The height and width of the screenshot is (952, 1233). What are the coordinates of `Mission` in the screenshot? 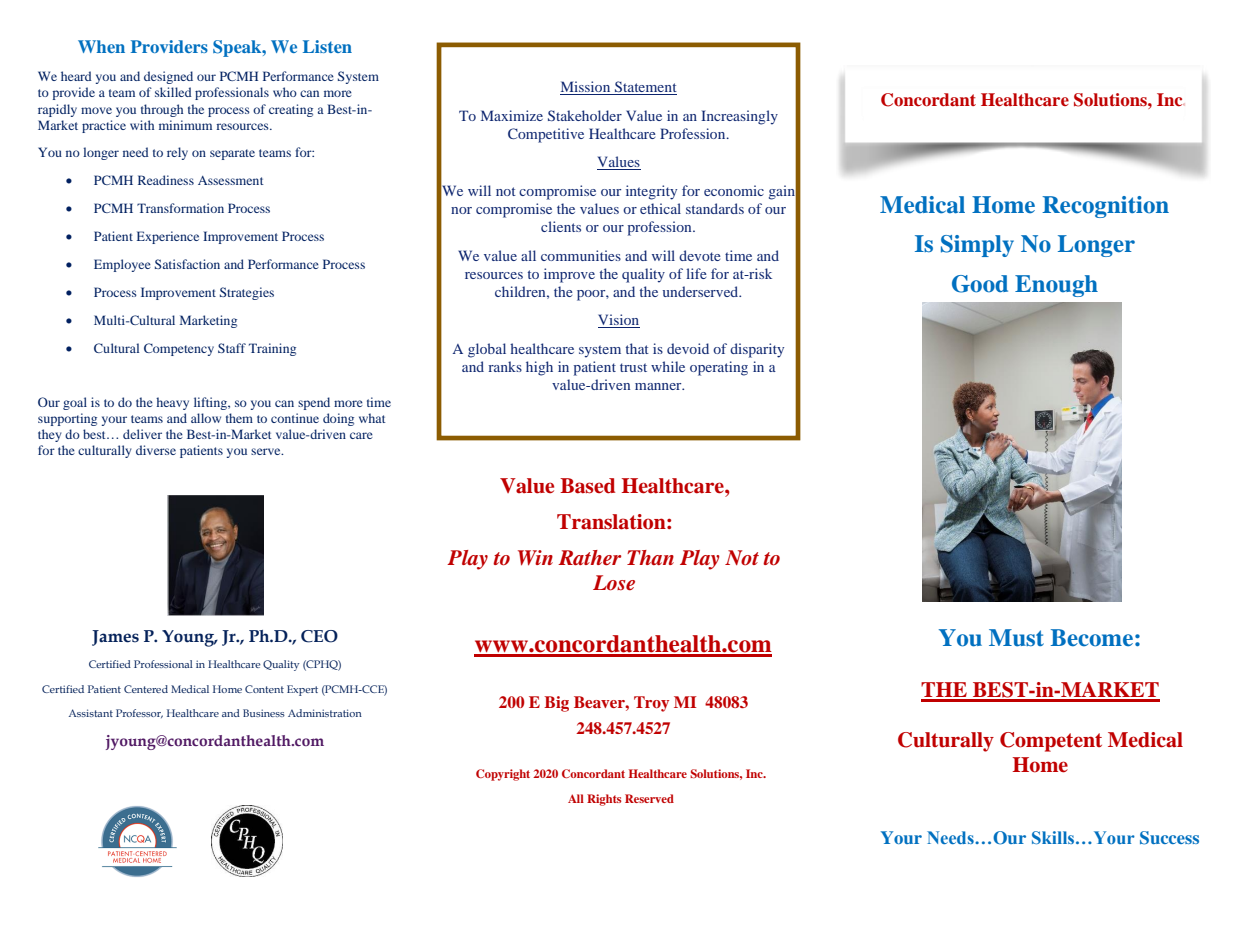 It's located at (586, 88).
